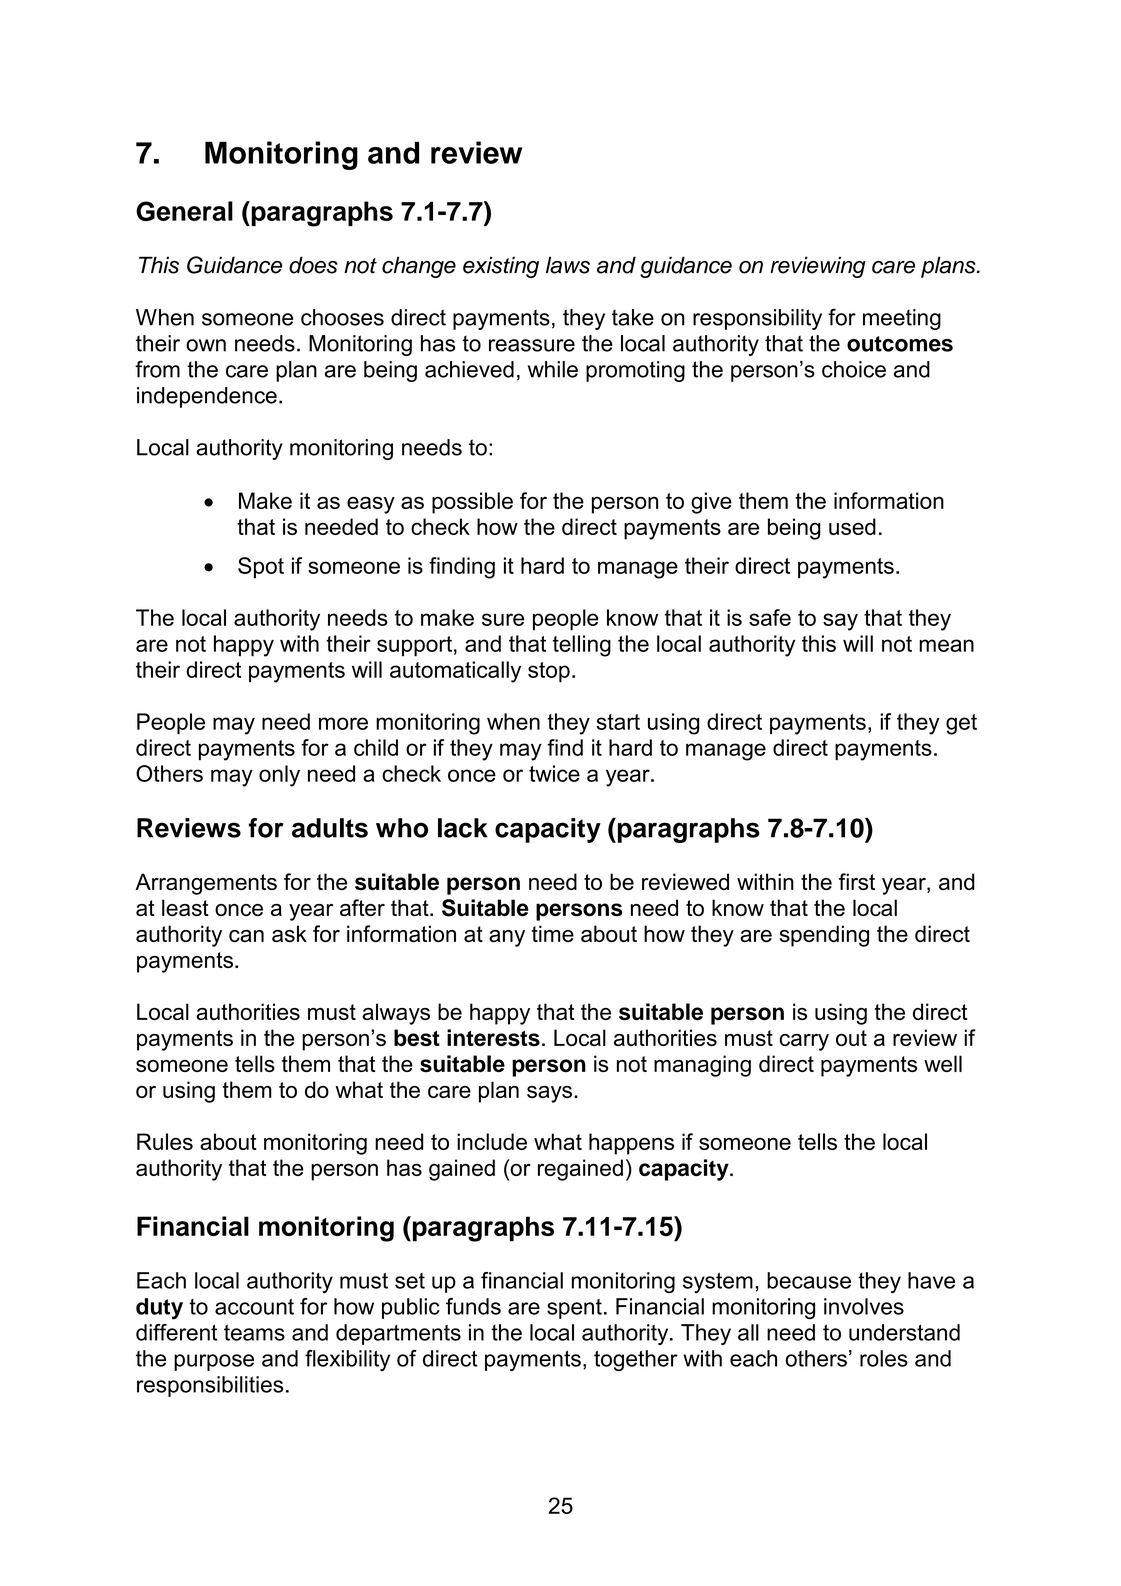 Image resolution: width=1121 pixels, height=1586 pixels. I want to click on twice, so click(554, 773).
